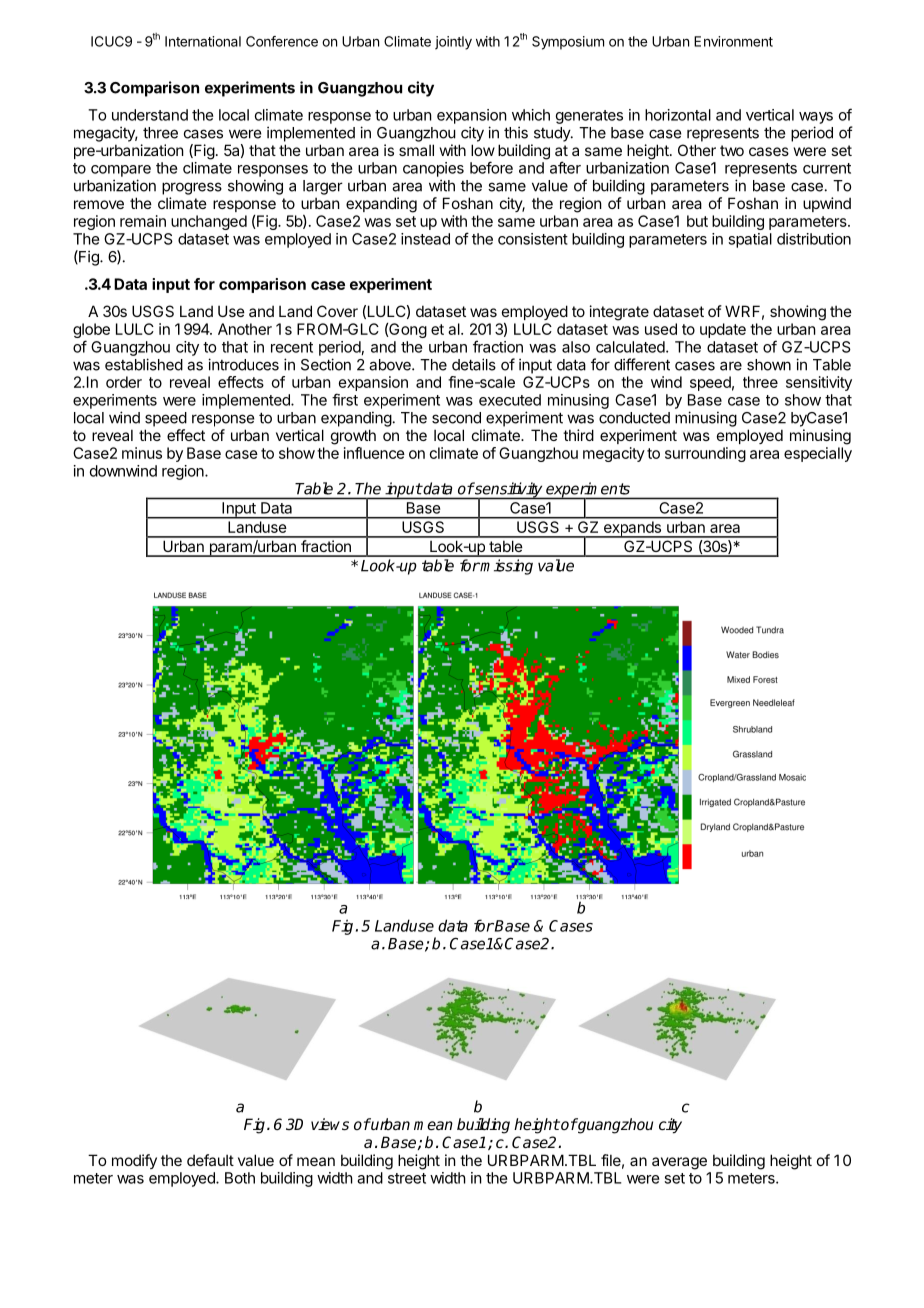 The height and width of the screenshot is (1308, 924). What do you see at coordinates (474, 364) in the screenshot?
I see `details` at bounding box center [474, 364].
